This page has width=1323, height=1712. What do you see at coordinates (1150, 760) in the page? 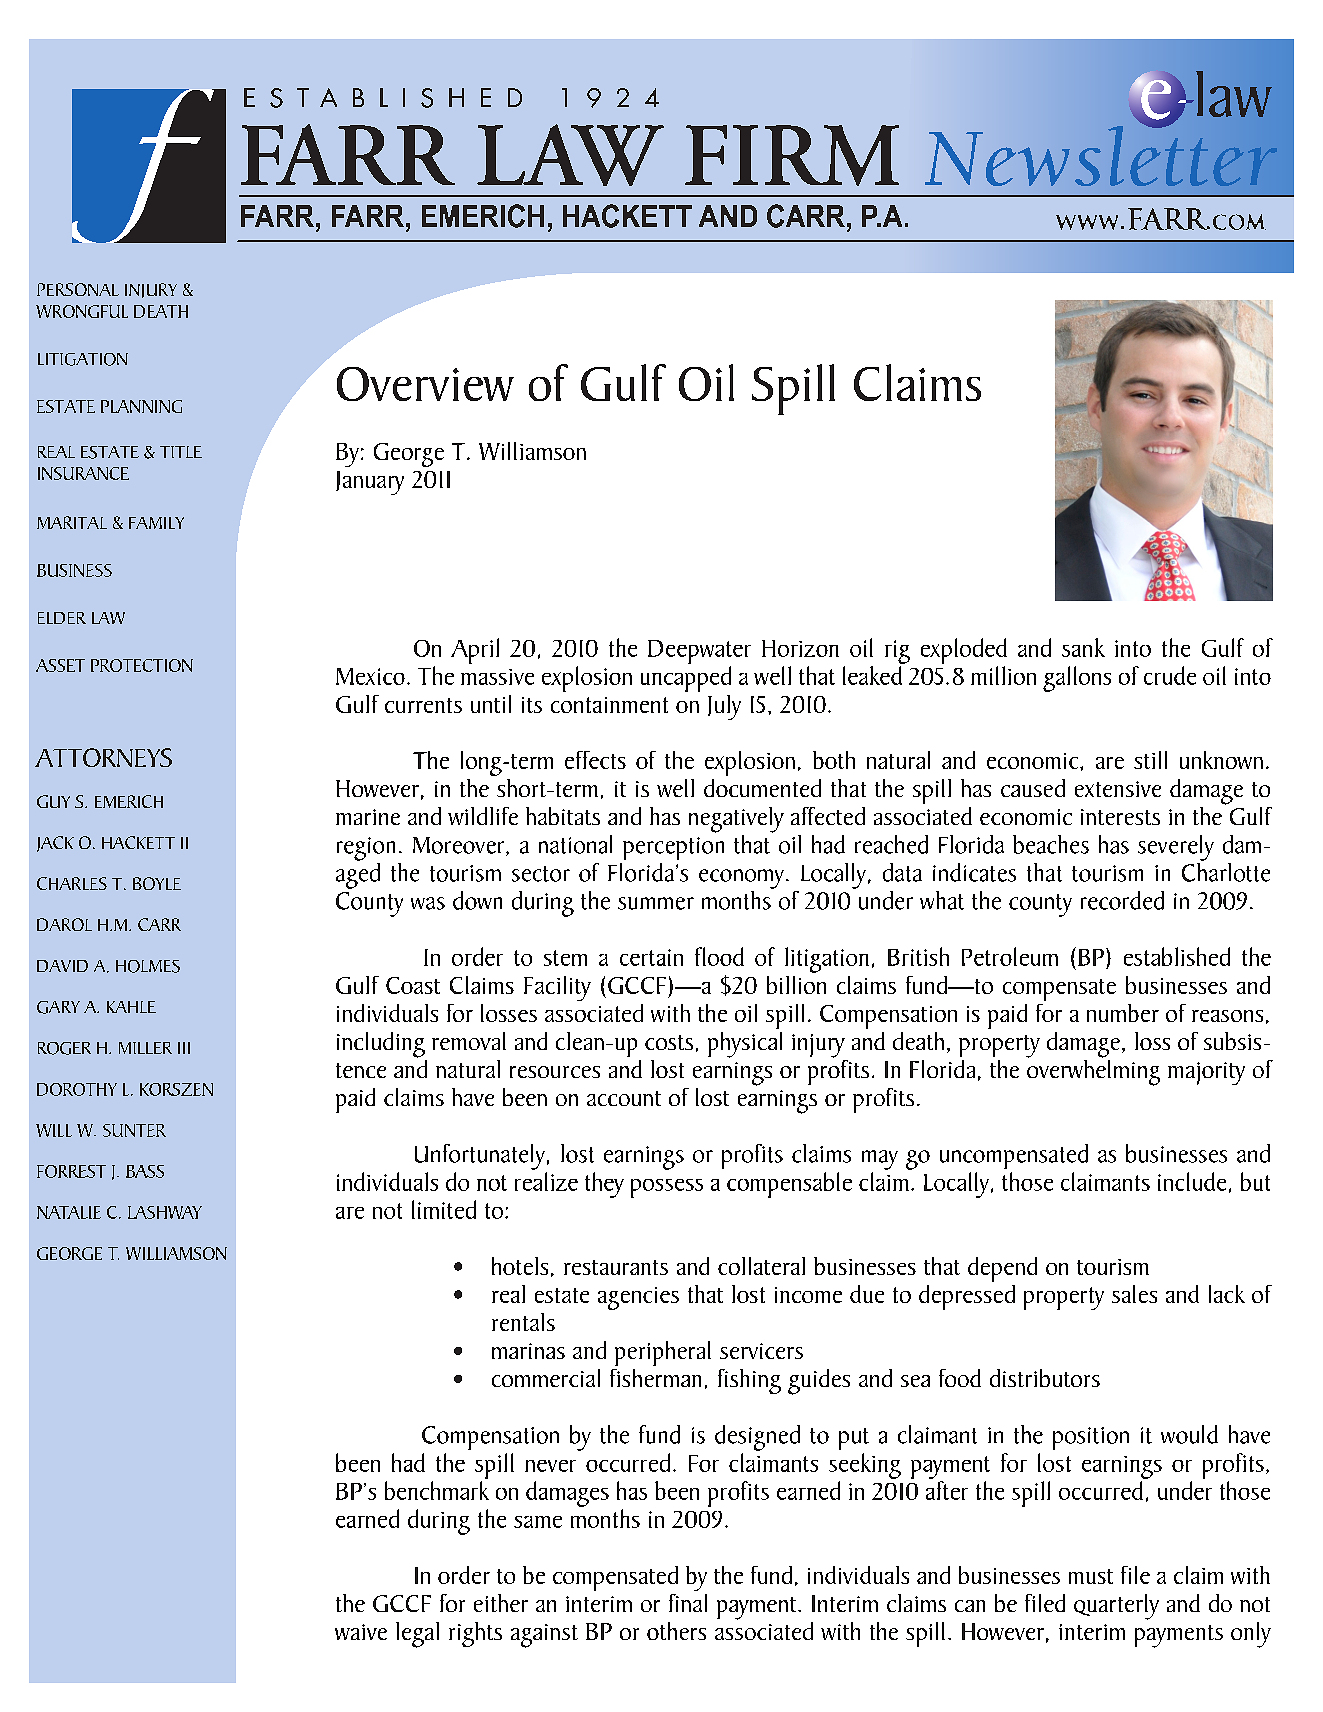
I see `still` at bounding box center [1150, 760].
